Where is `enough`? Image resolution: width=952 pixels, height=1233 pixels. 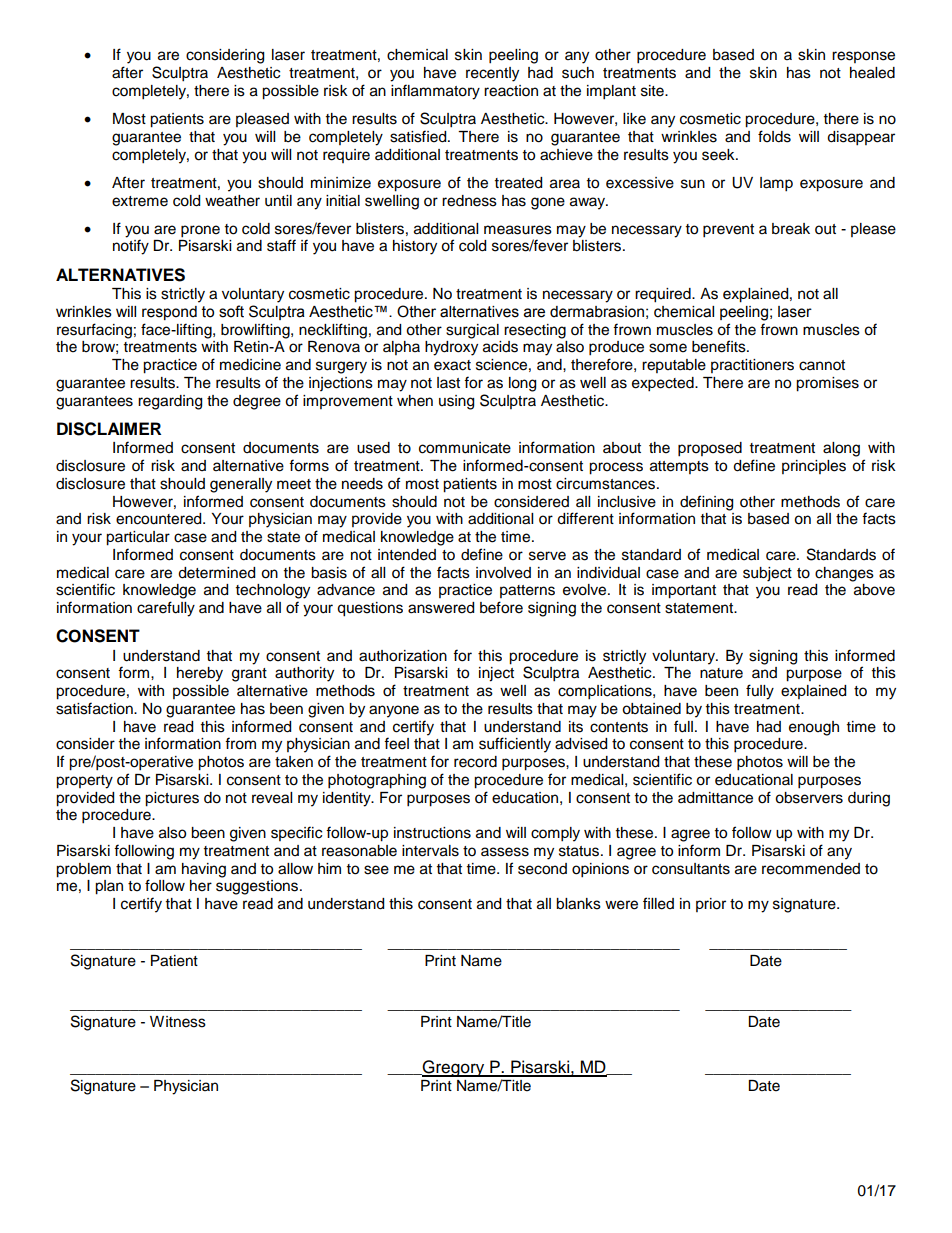 enough is located at coordinates (814, 728).
